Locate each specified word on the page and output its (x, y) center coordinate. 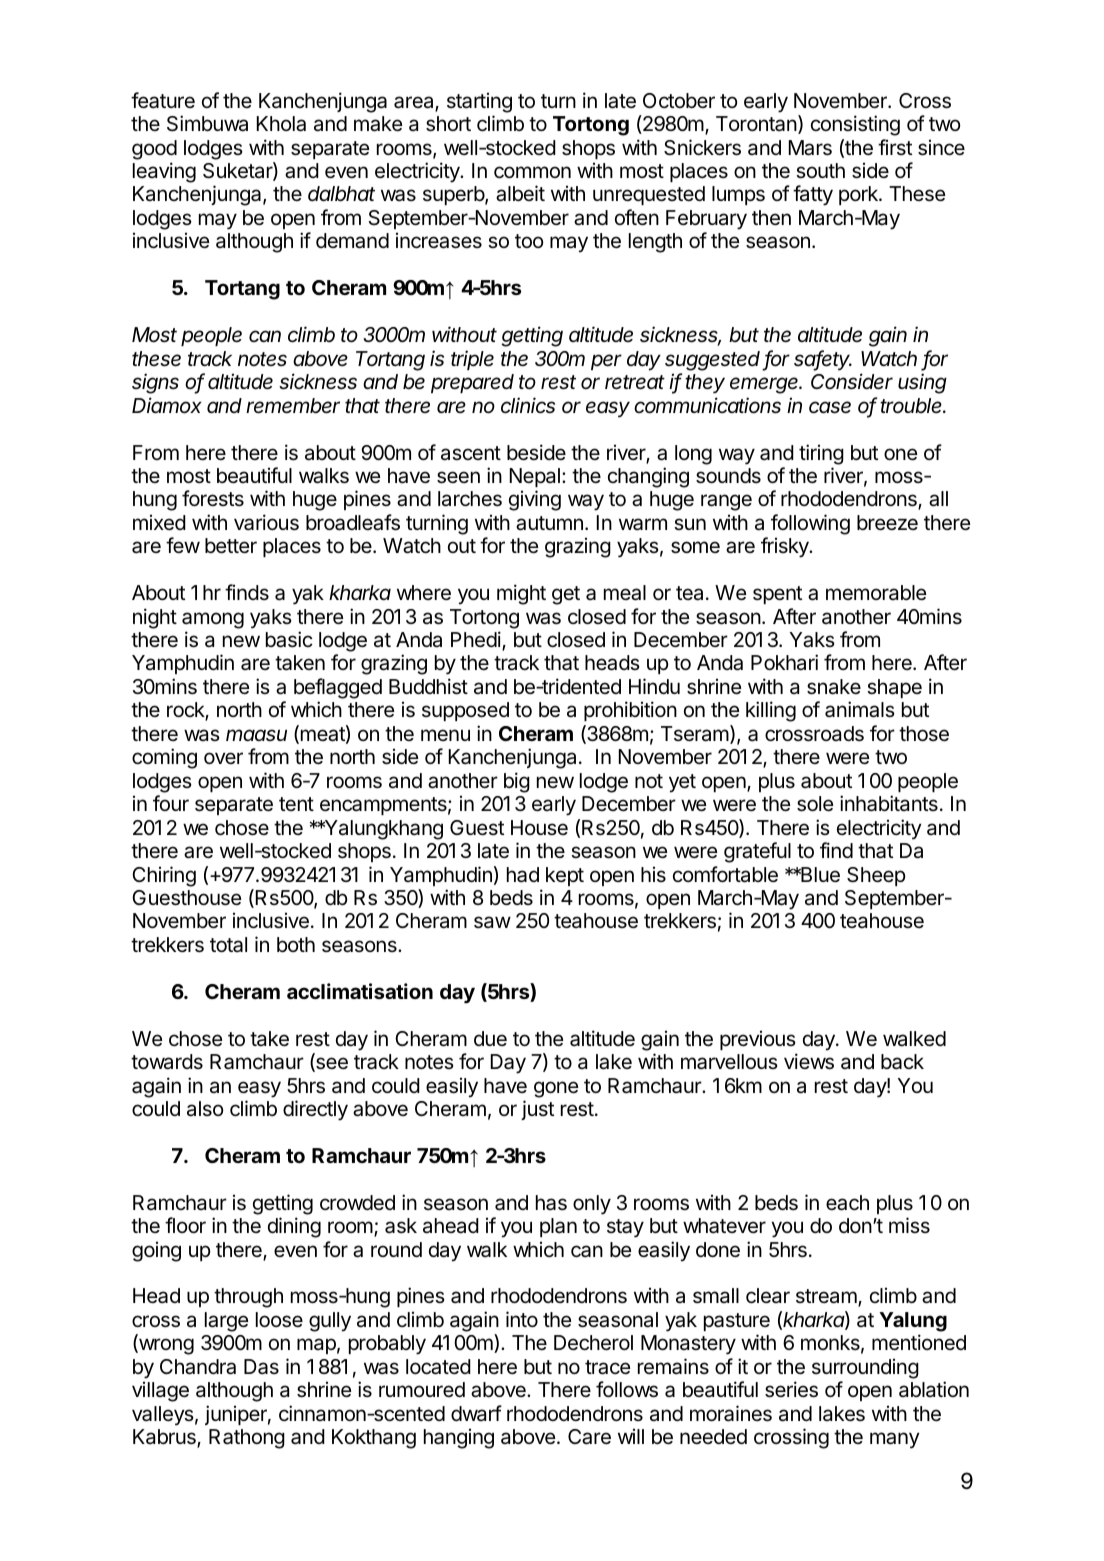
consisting (855, 125)
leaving (164, 172)
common (532, 172)
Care (589, 1437)
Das (261, 1367)
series (791, 1389)
